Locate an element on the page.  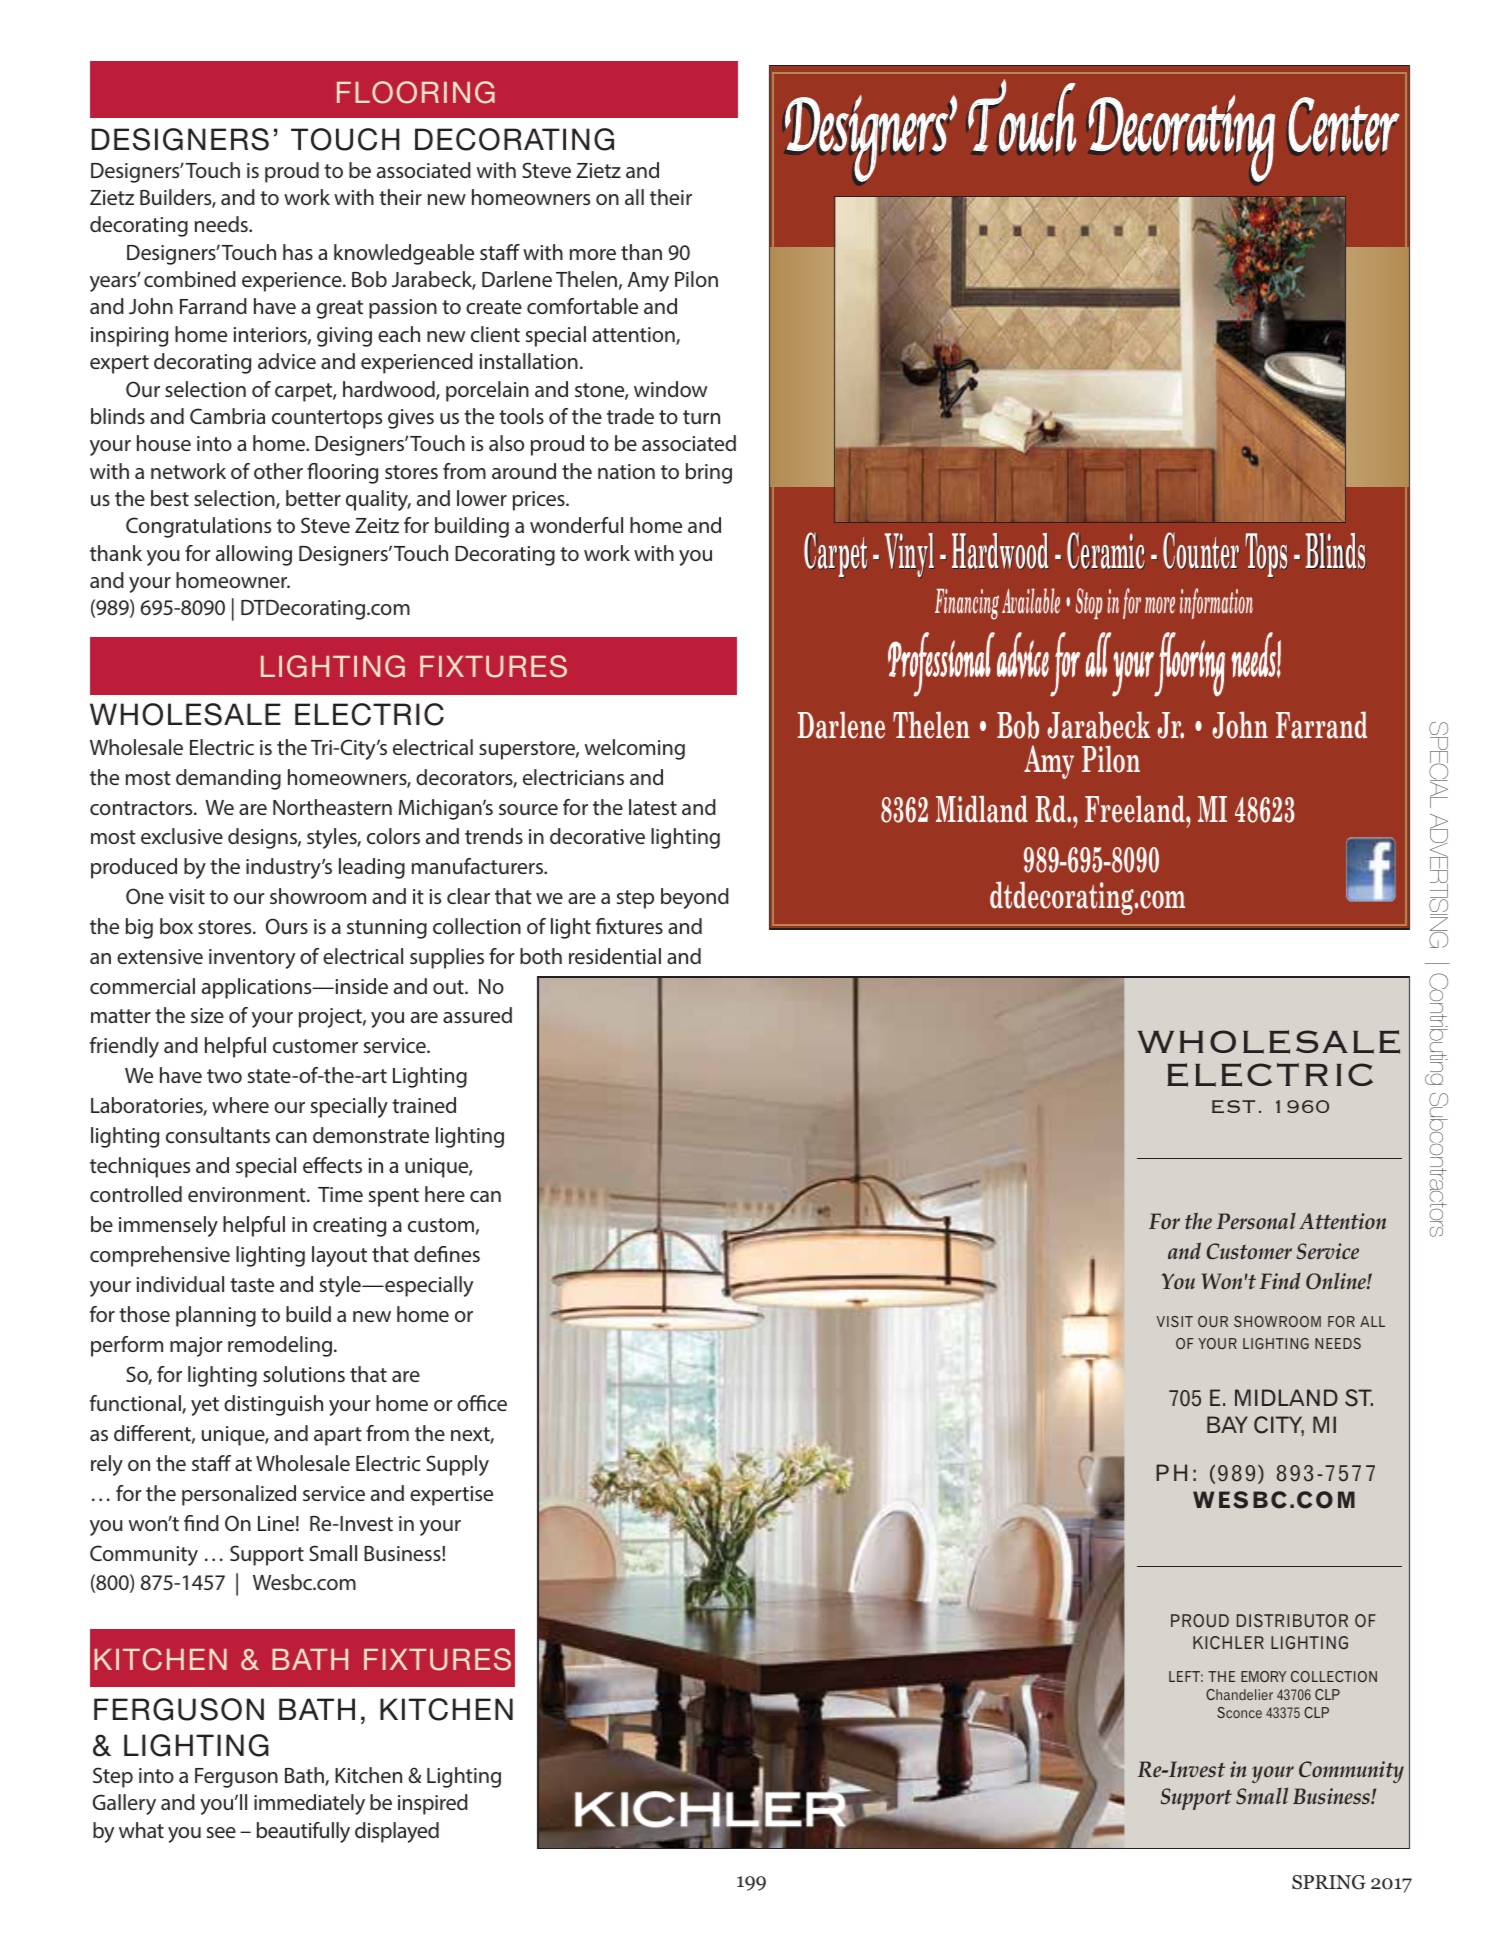
environment is located at coordinates (248, 1194).
